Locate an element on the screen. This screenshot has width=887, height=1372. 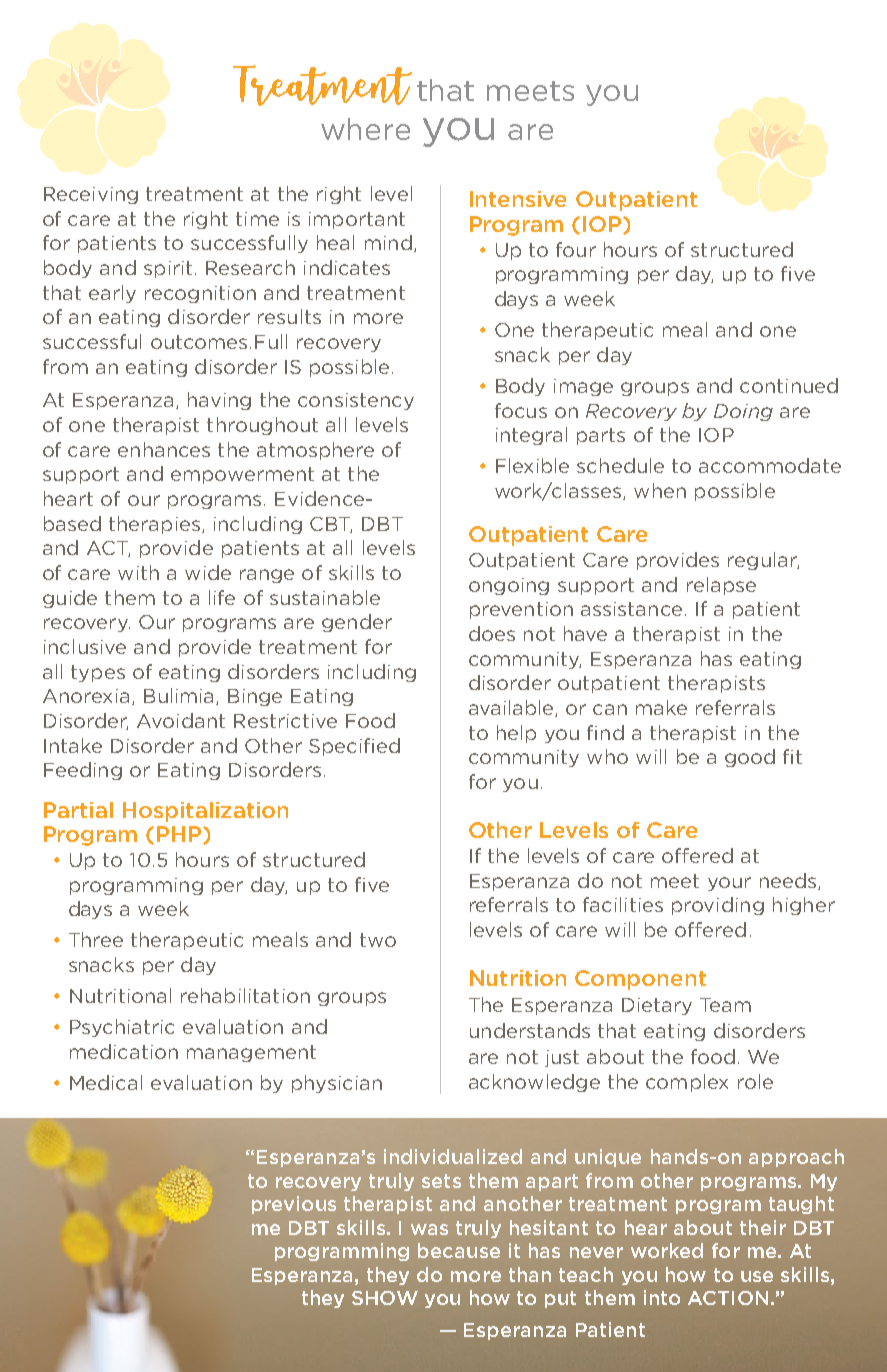
four is located at coordinates (576, 249).
